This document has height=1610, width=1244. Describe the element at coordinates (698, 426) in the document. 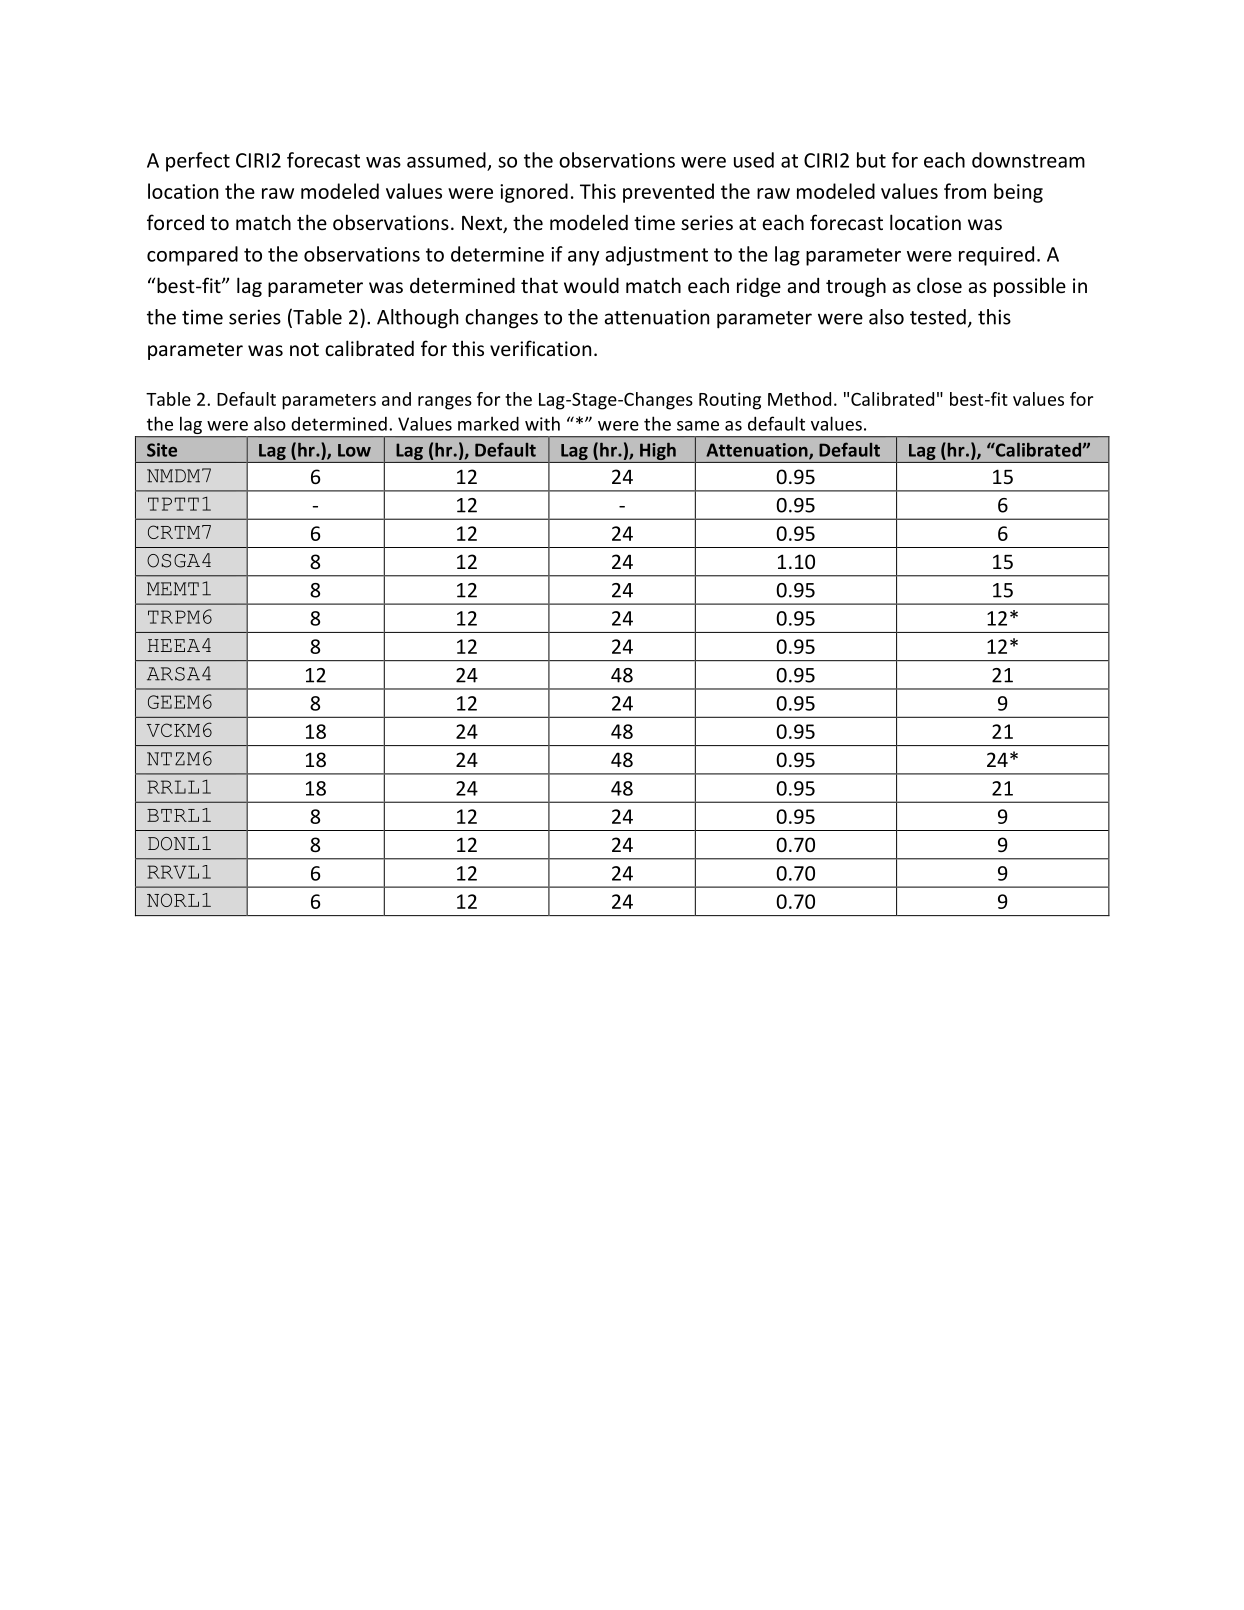

I see `same` at that location.
